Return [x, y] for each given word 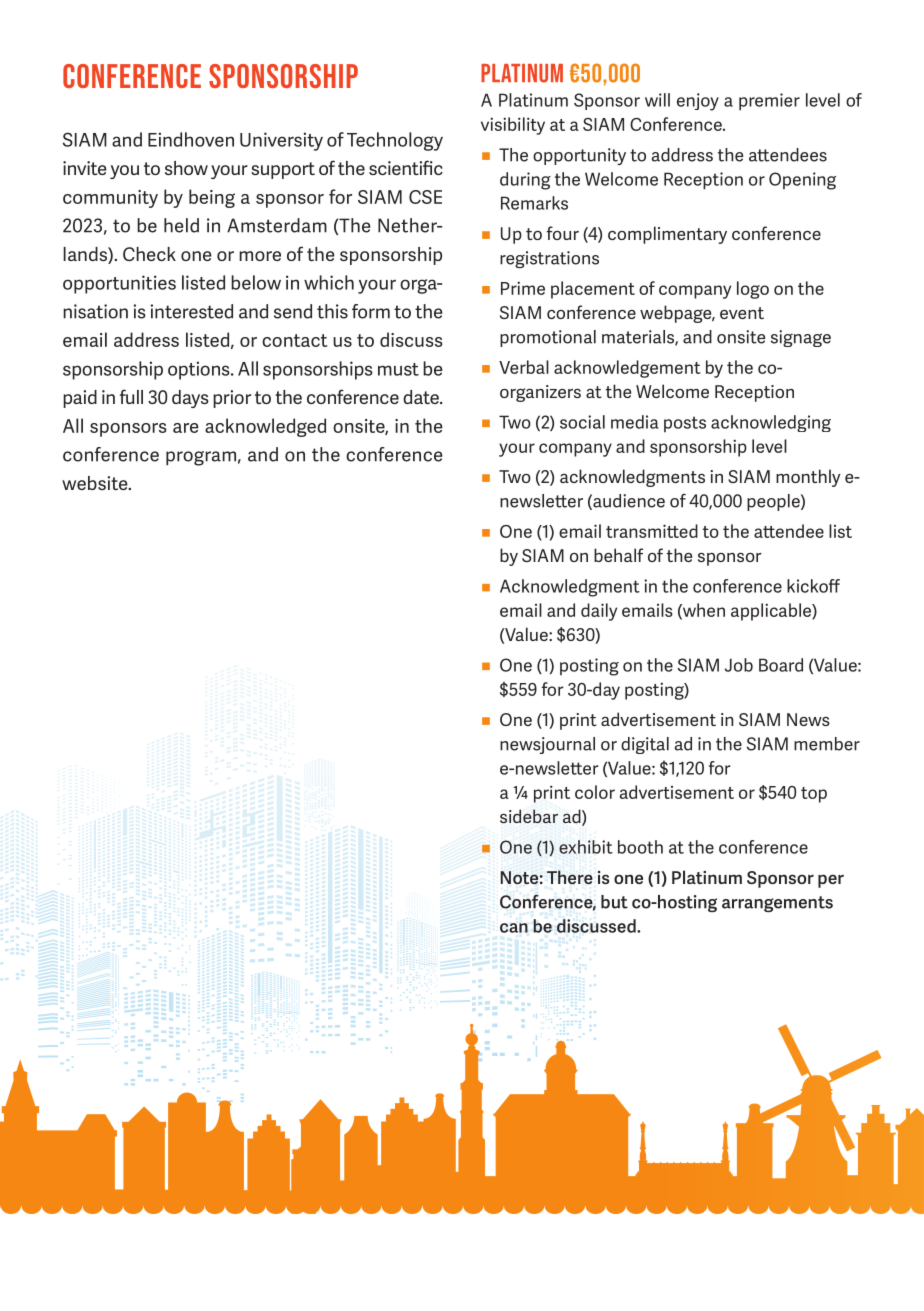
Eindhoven [191, 139]
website [96, 483]
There [570, 877]
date [422, 397]
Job [739, 665]
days [190, 399]
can [514, 928]
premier [769, 102]
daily [599, 612]
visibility [513, 126]
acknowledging [771, 423]
